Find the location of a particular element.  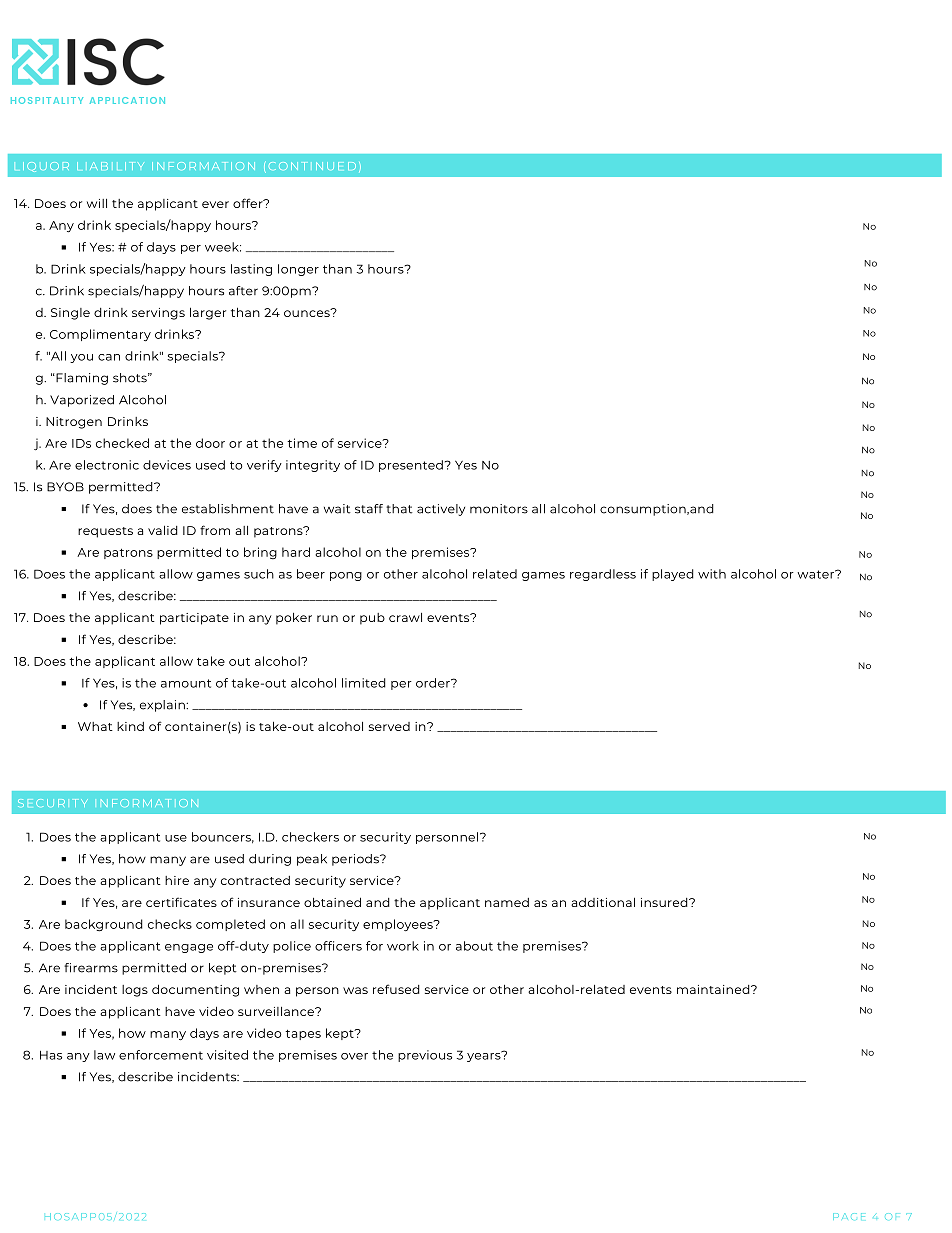

actively is located at coordinates (441, 510).
